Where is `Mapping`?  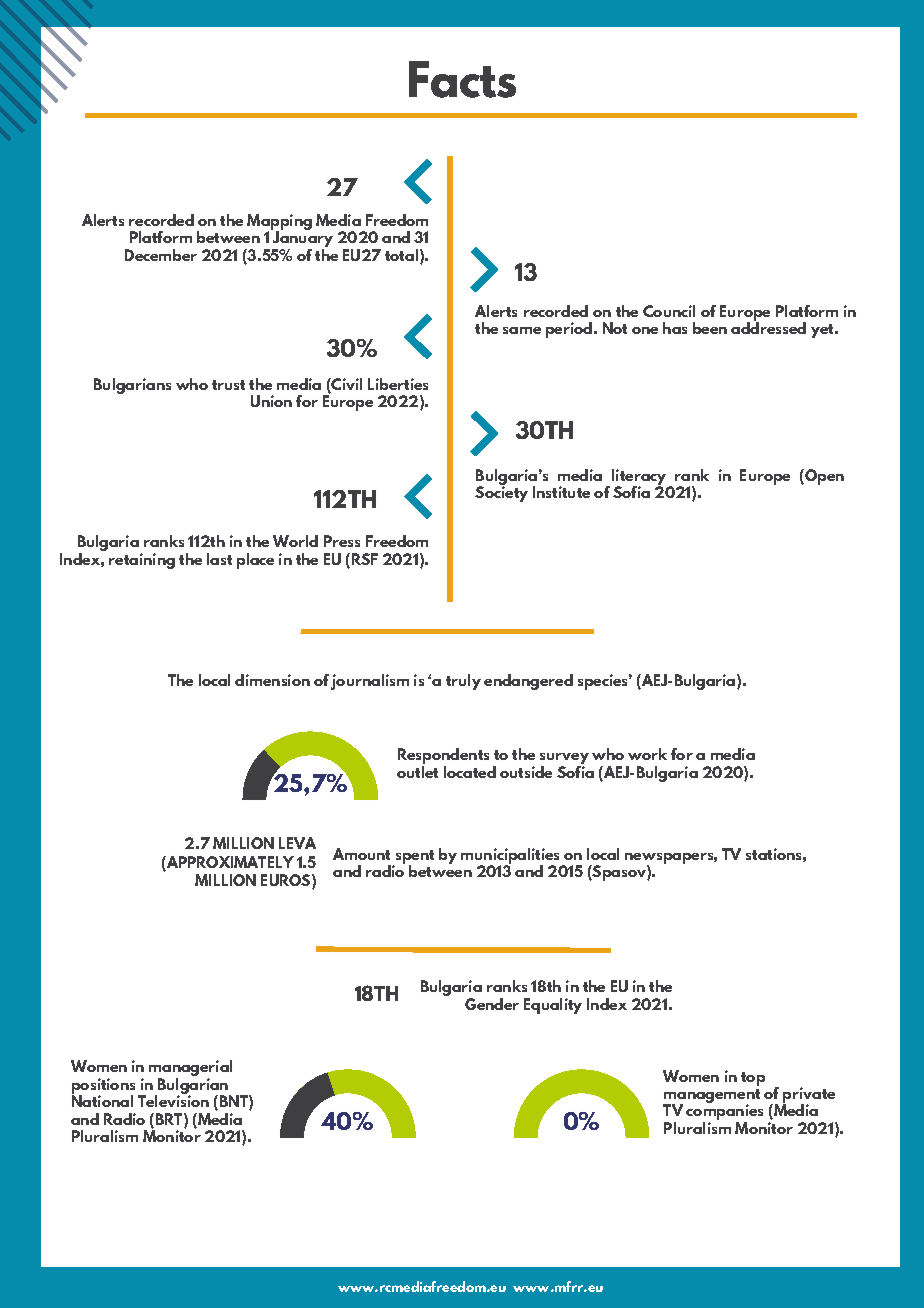 Mapping is located at coordinates (279, 223).
